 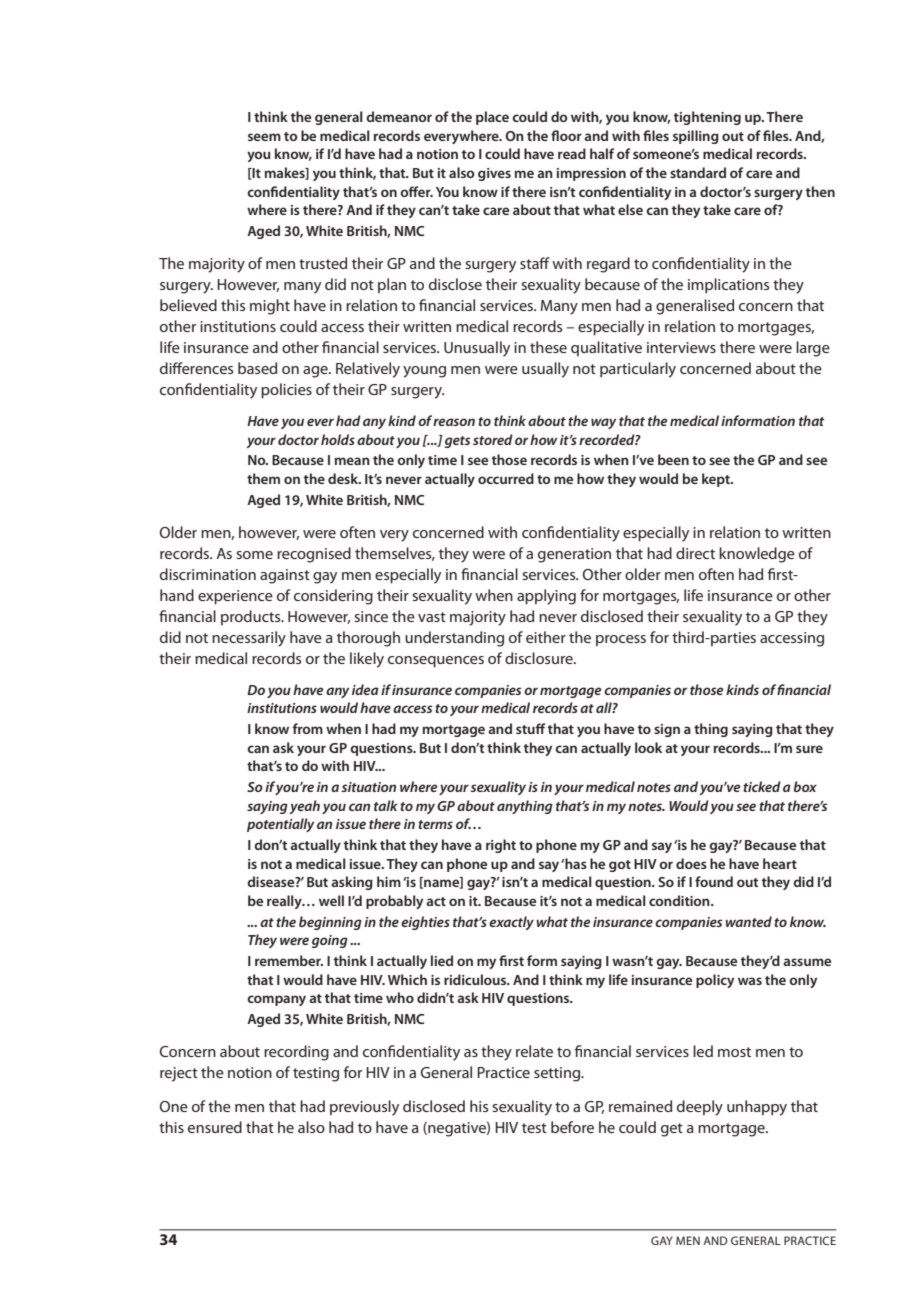 I want to click on interviews, so click(x=681, y=347).
